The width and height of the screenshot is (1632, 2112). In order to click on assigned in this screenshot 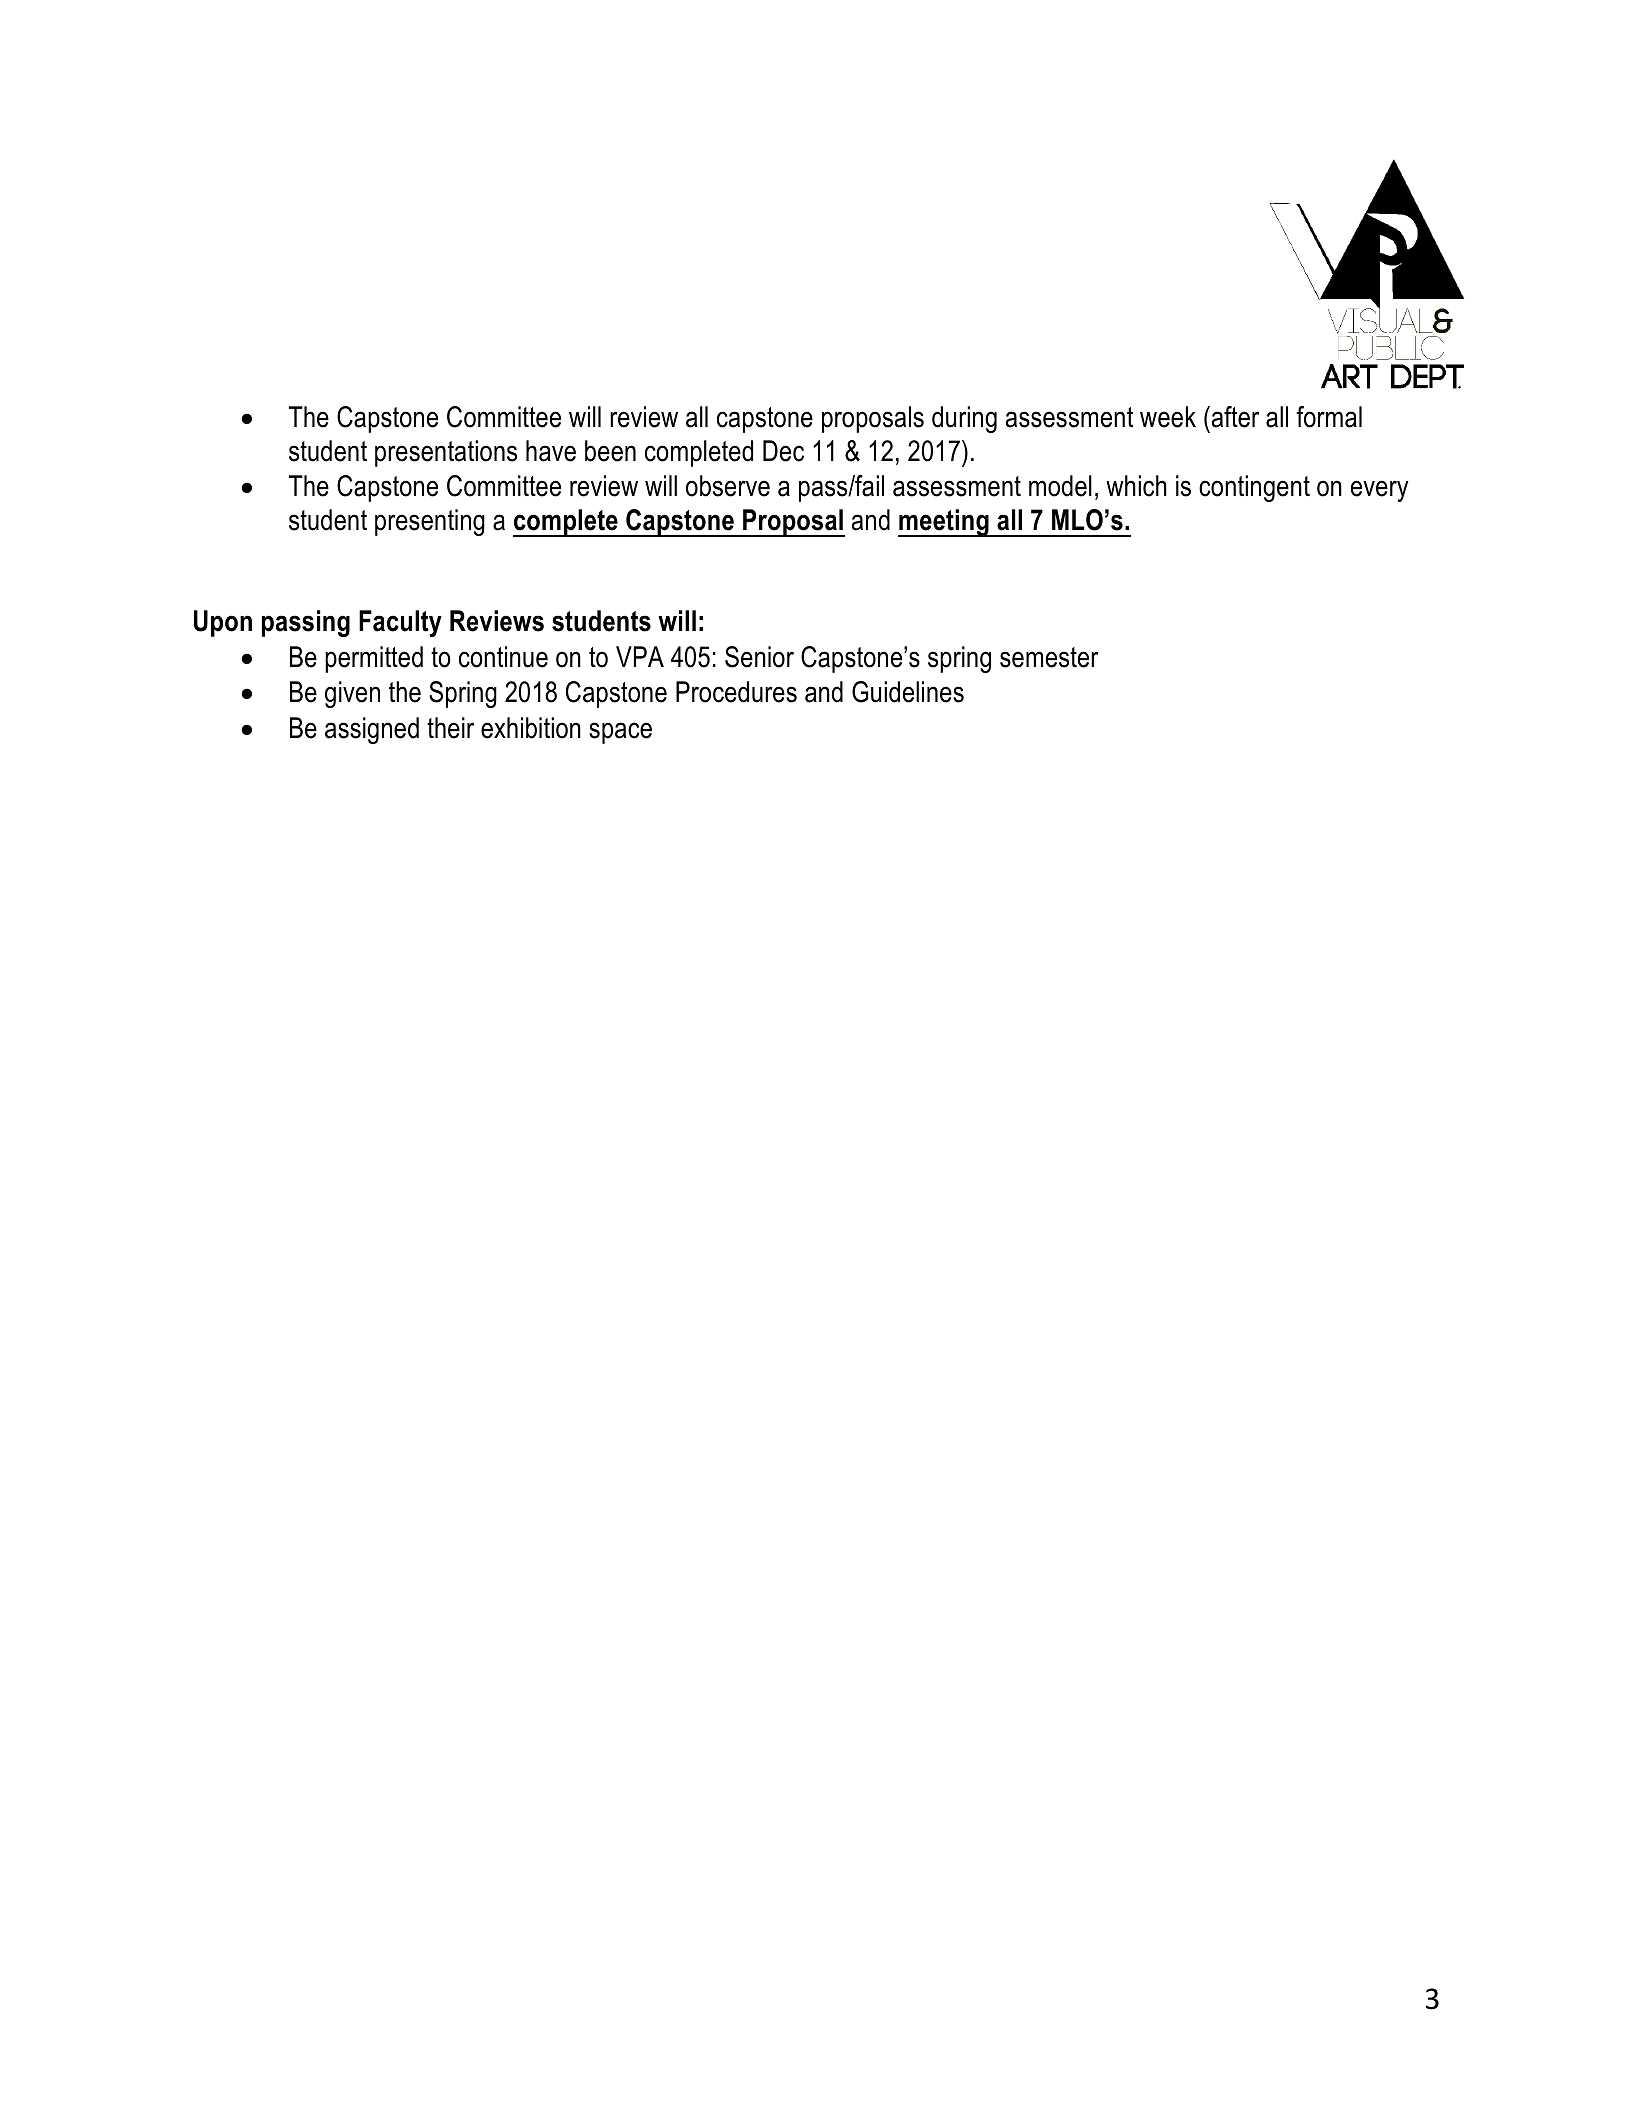, I will do `click(372, 730)`.
